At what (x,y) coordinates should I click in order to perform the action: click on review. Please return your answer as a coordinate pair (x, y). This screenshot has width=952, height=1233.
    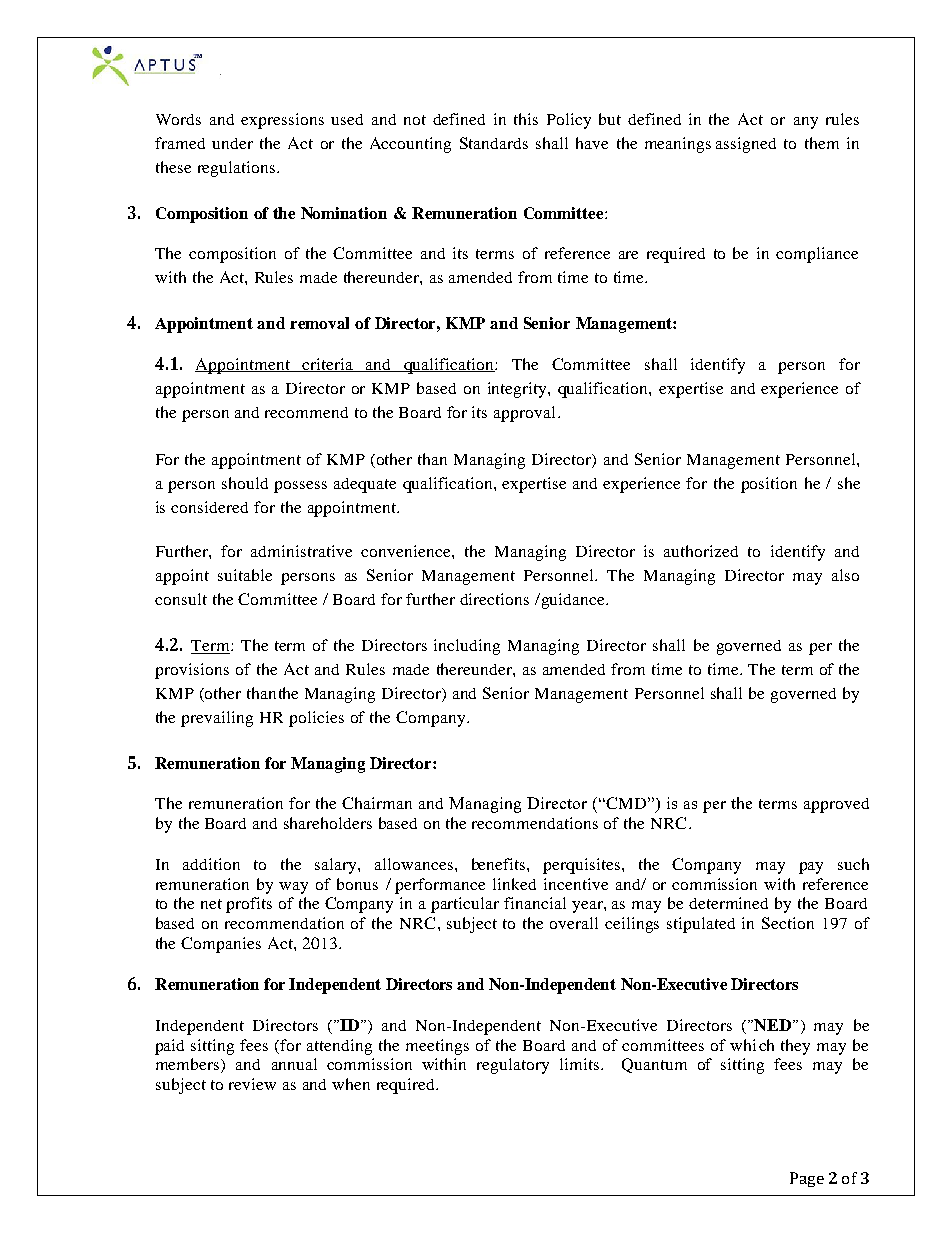
    Looking at the image, I should click on (252, 1084).
